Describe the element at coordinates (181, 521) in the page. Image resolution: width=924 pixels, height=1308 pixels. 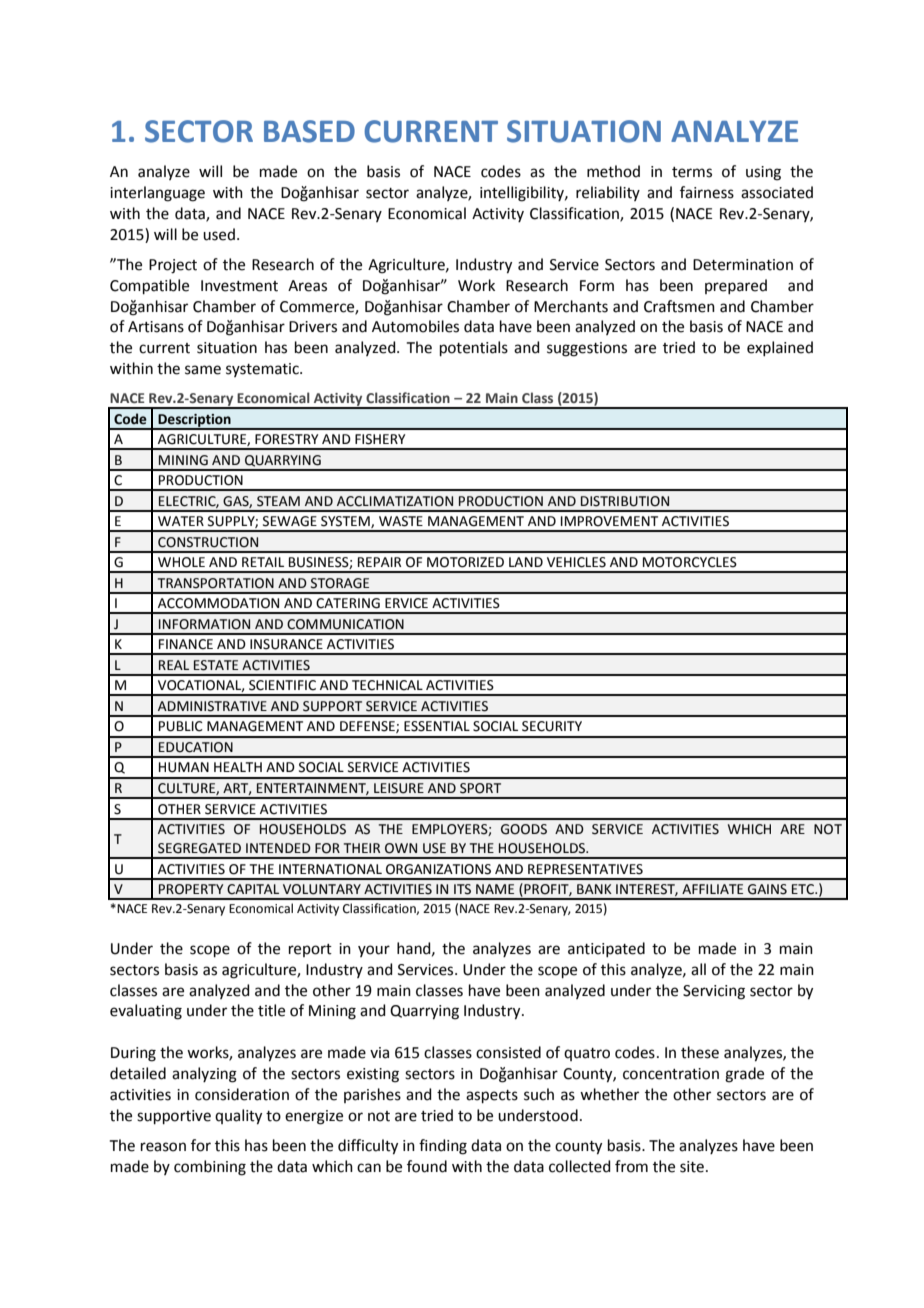
I see `WATER` at that location.
